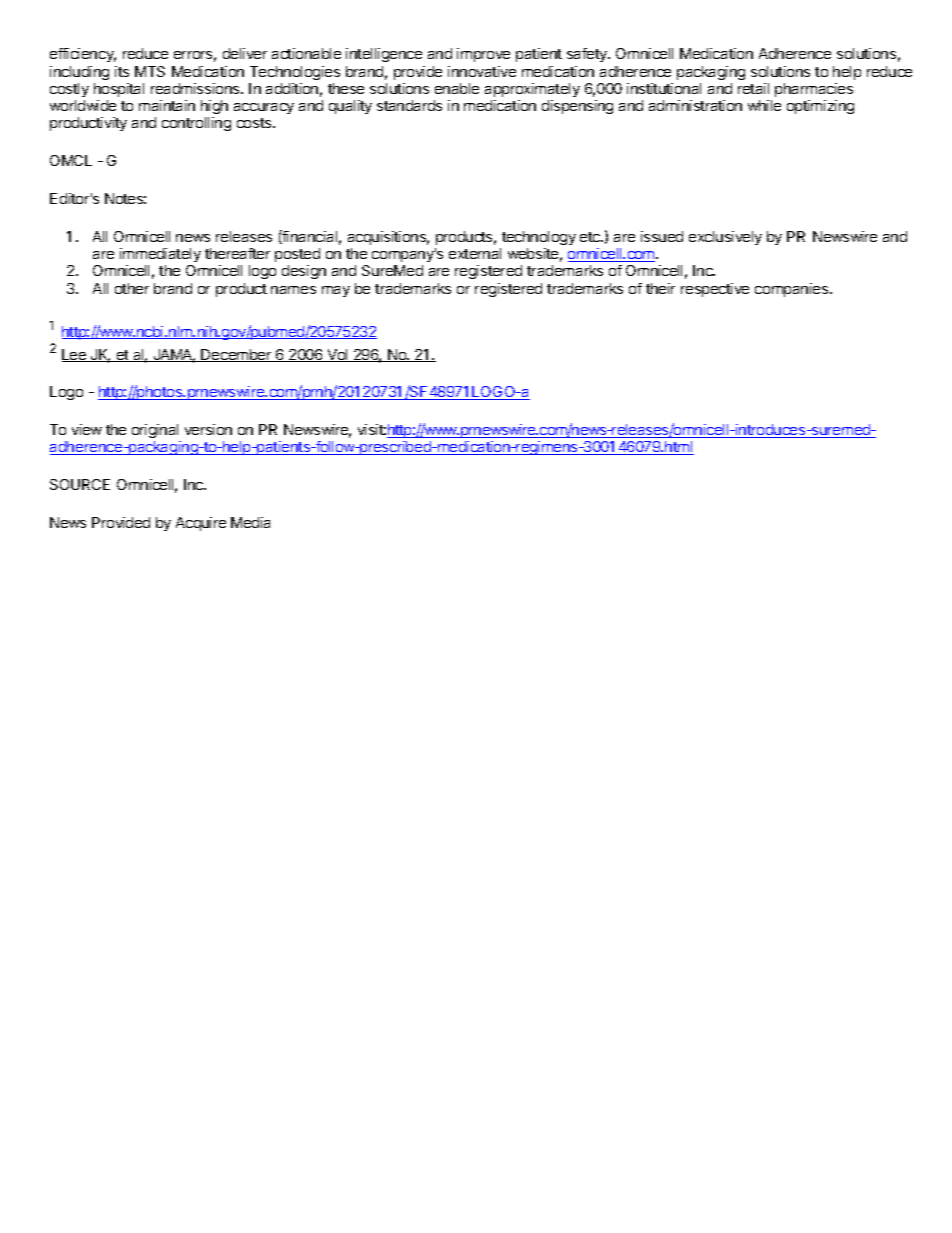 The height and width of the document is (1233, 952). Describe the element at coordinates (725, 238) in the document. I see `exclusively` at that location.
